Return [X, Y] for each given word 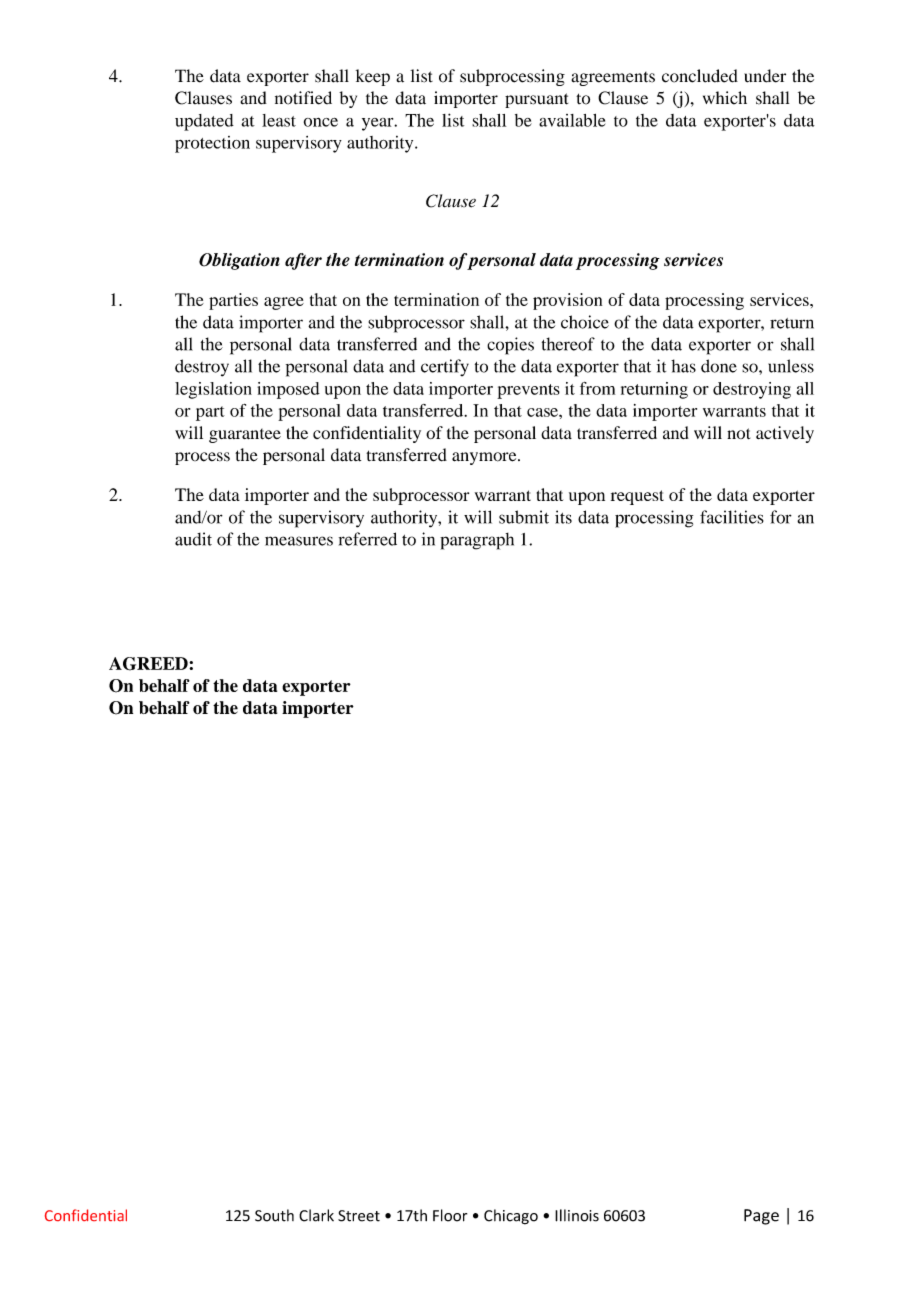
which [725, 98]
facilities [732, 517]
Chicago [511, 1217]
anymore [485, 458]
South [274, 1215]
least [279, 120]
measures [299, 541]
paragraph [477, 541]
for [781, 517]
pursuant [536, 100]
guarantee [245, 436]
